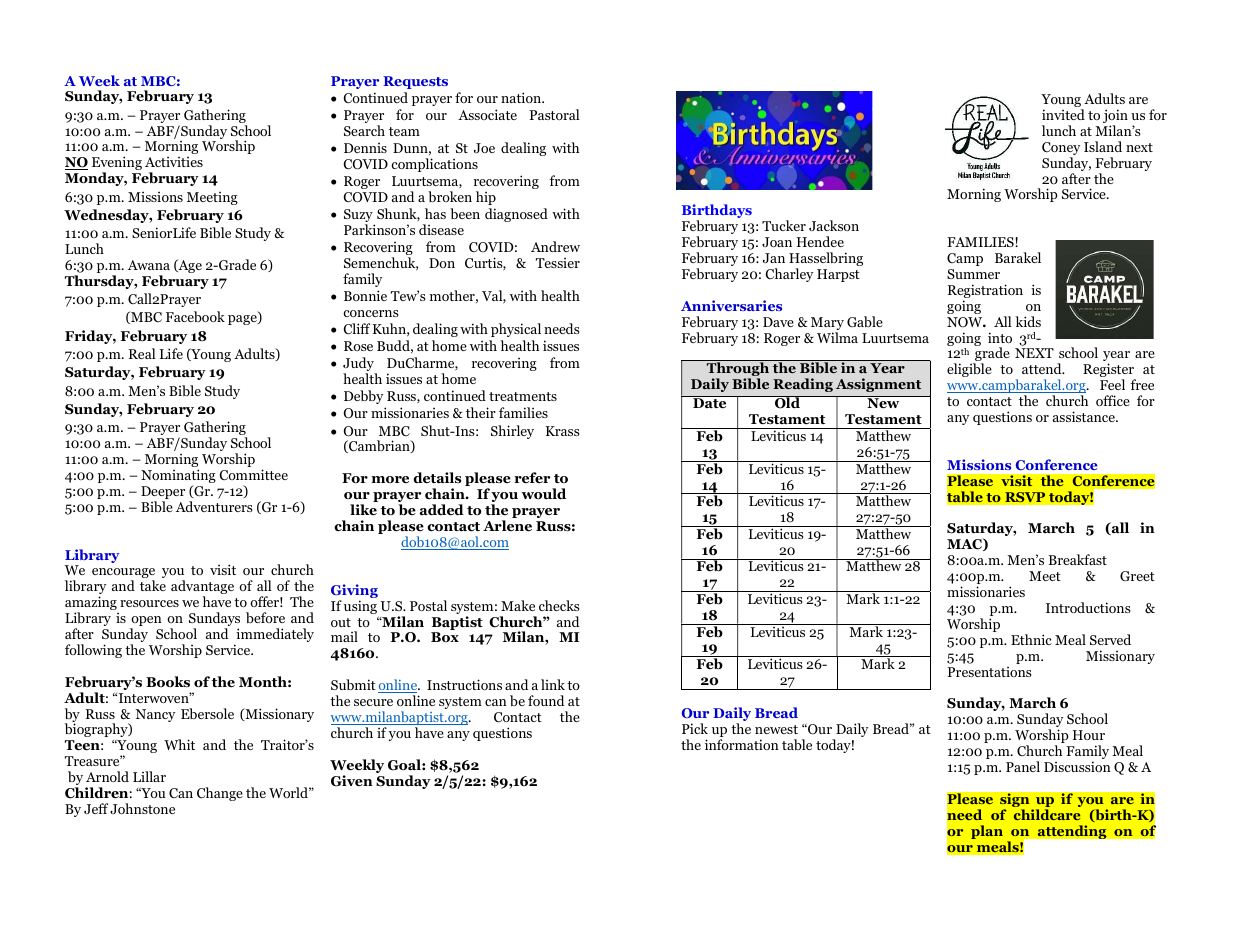 This document has height=952, width=1233. I want to click on Pastoral, so click(554, 114).
